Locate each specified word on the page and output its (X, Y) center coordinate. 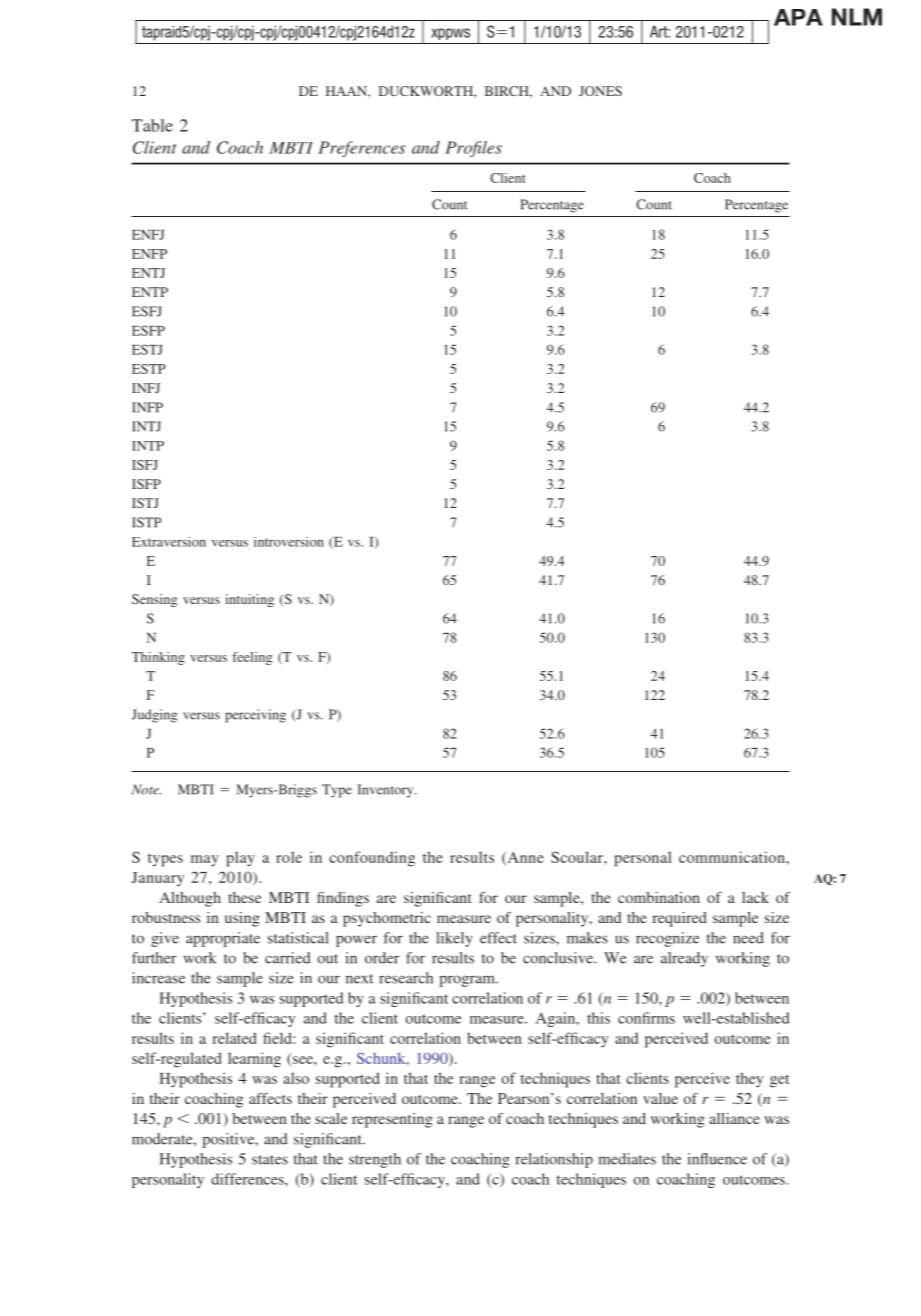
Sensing (154, 600)
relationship (554, 1160)
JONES (600, 91)
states (270, 1160)
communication (733, 857)
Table (152, 125)
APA (798, 17)
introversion (289, 542)
